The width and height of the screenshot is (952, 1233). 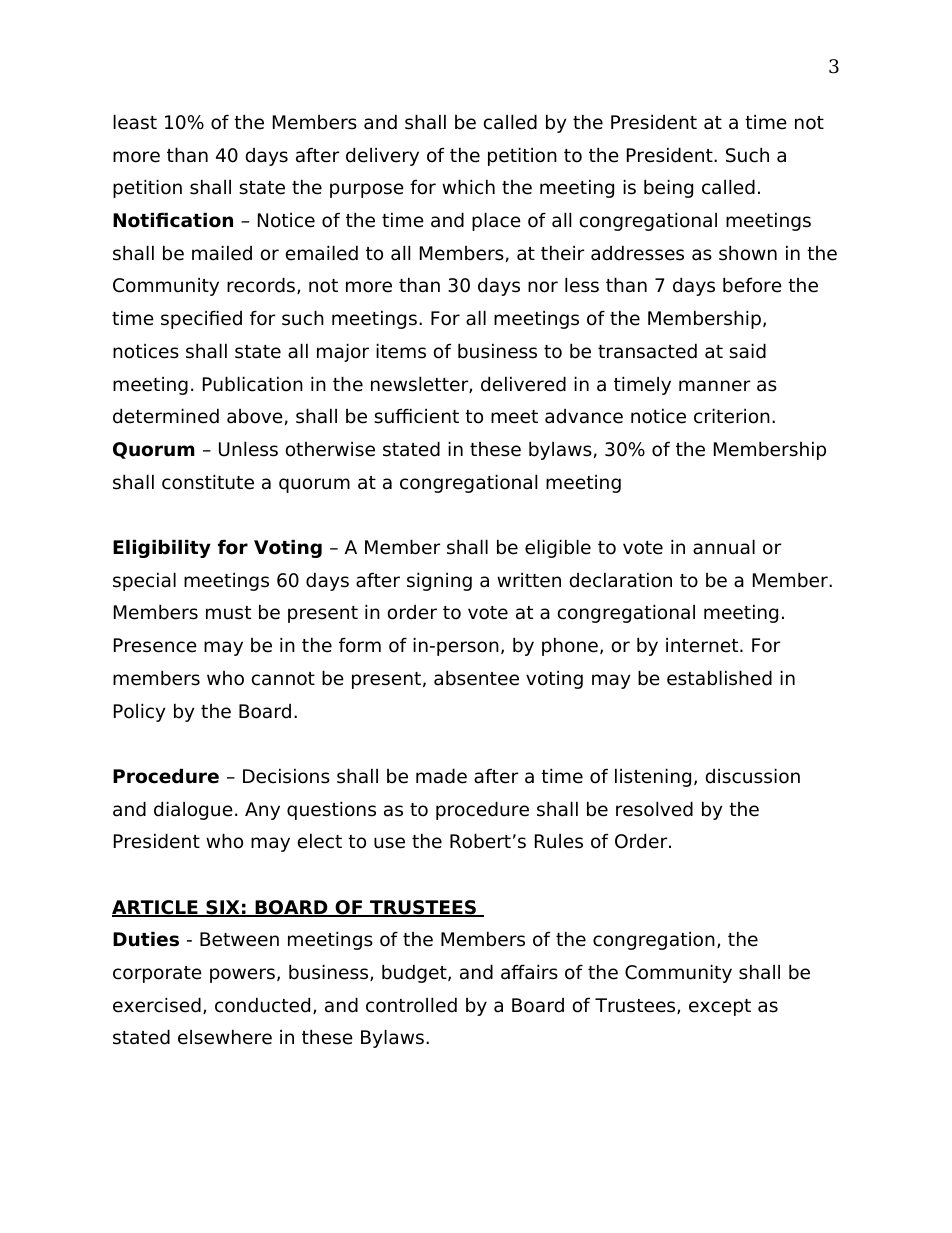 I want to click on elsewhere, so click(x=225, y=1037).
